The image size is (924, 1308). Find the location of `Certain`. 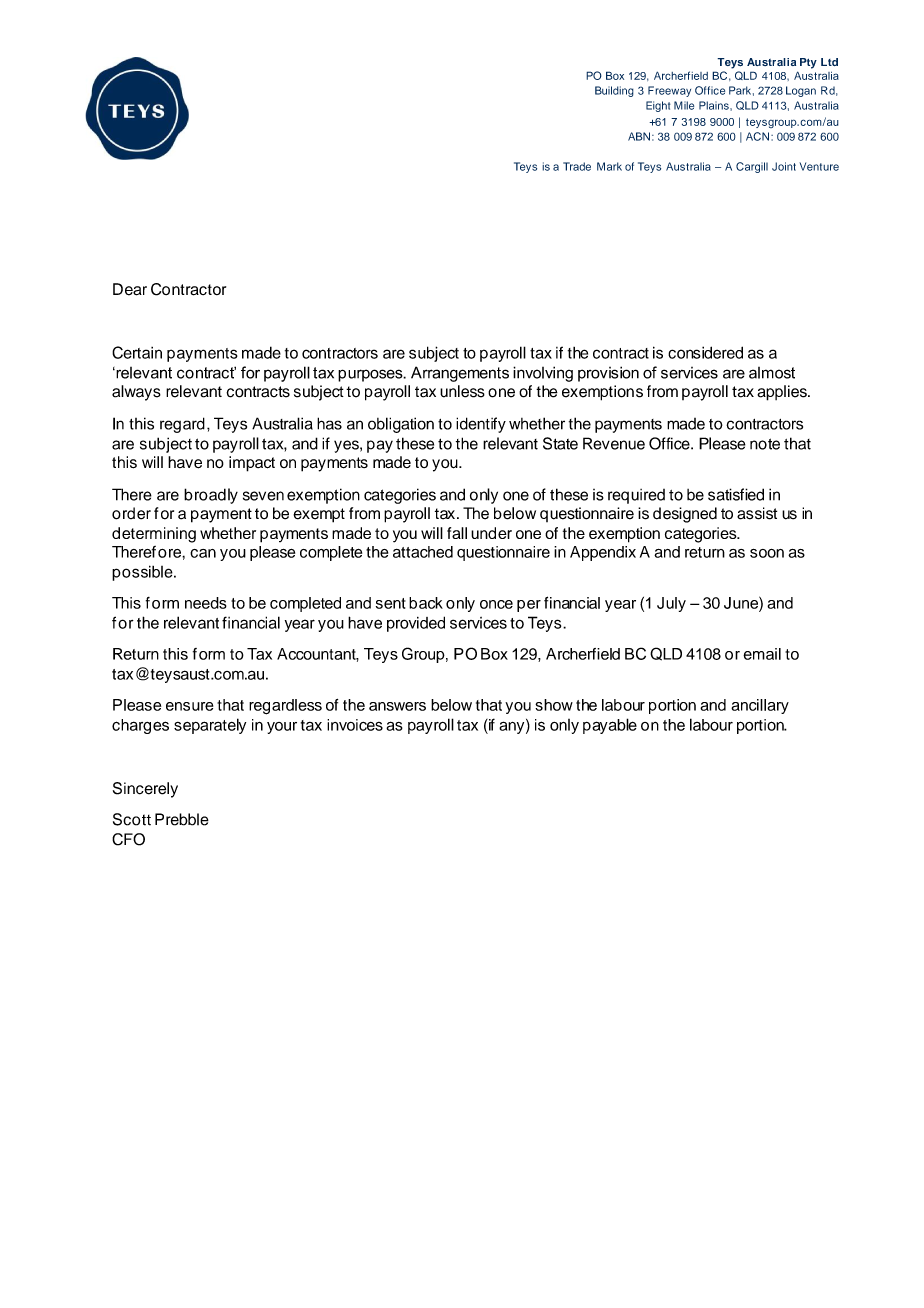

Certain is located at coordinates (137, 352).
